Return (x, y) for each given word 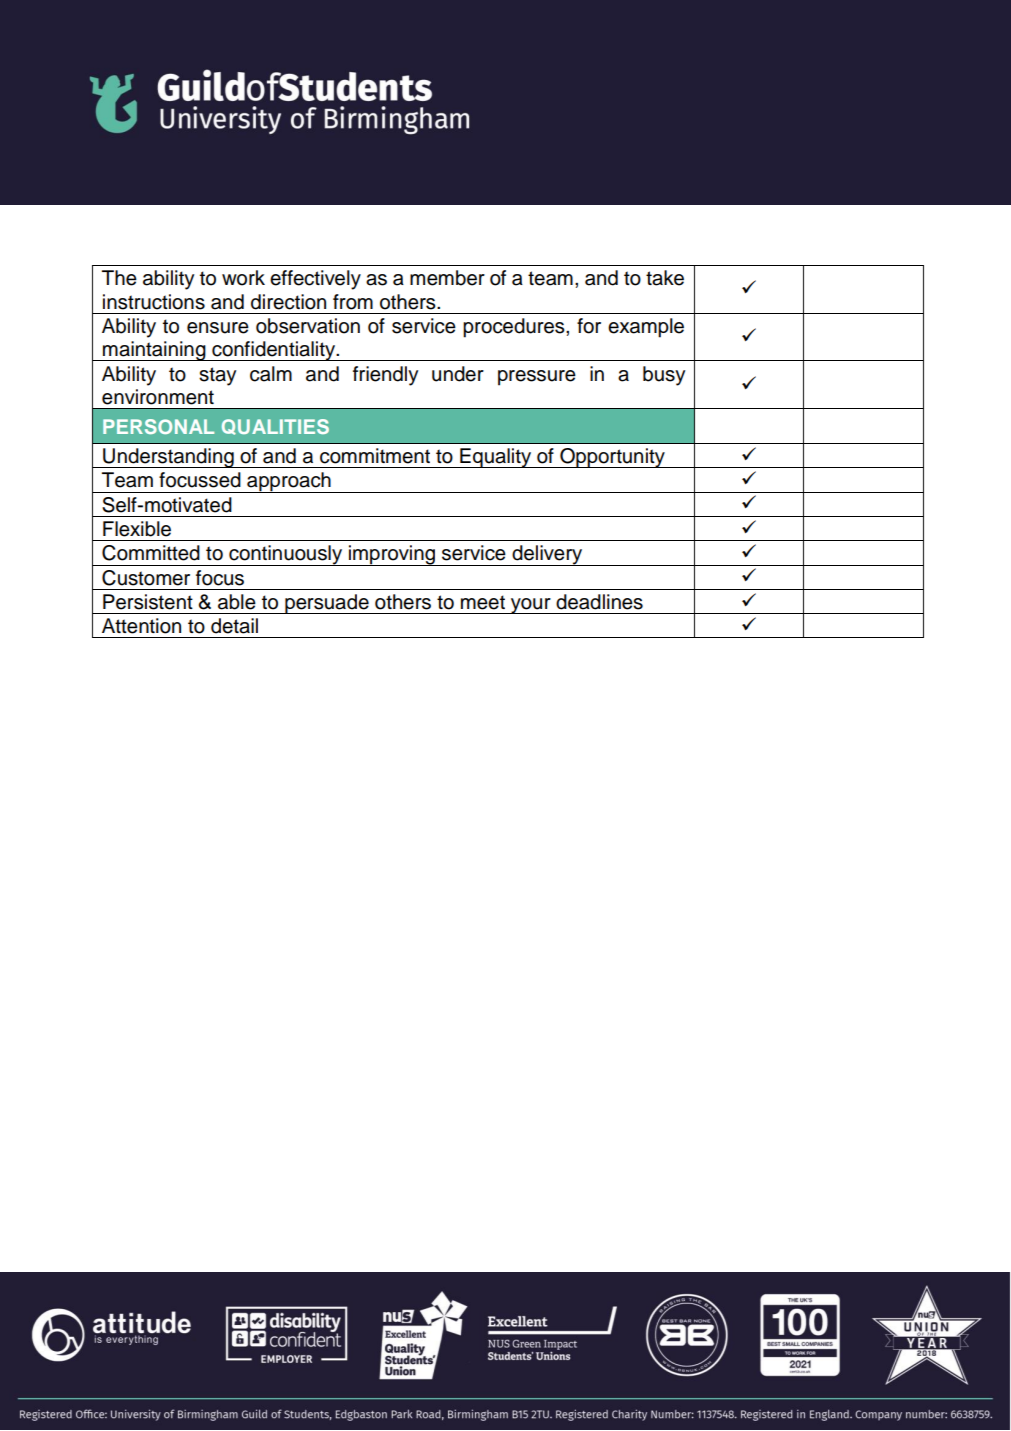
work (243, 278)
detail (234, 626)
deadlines (599, 602)
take (665, 278)
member (447, 278)
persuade (327, 604)
